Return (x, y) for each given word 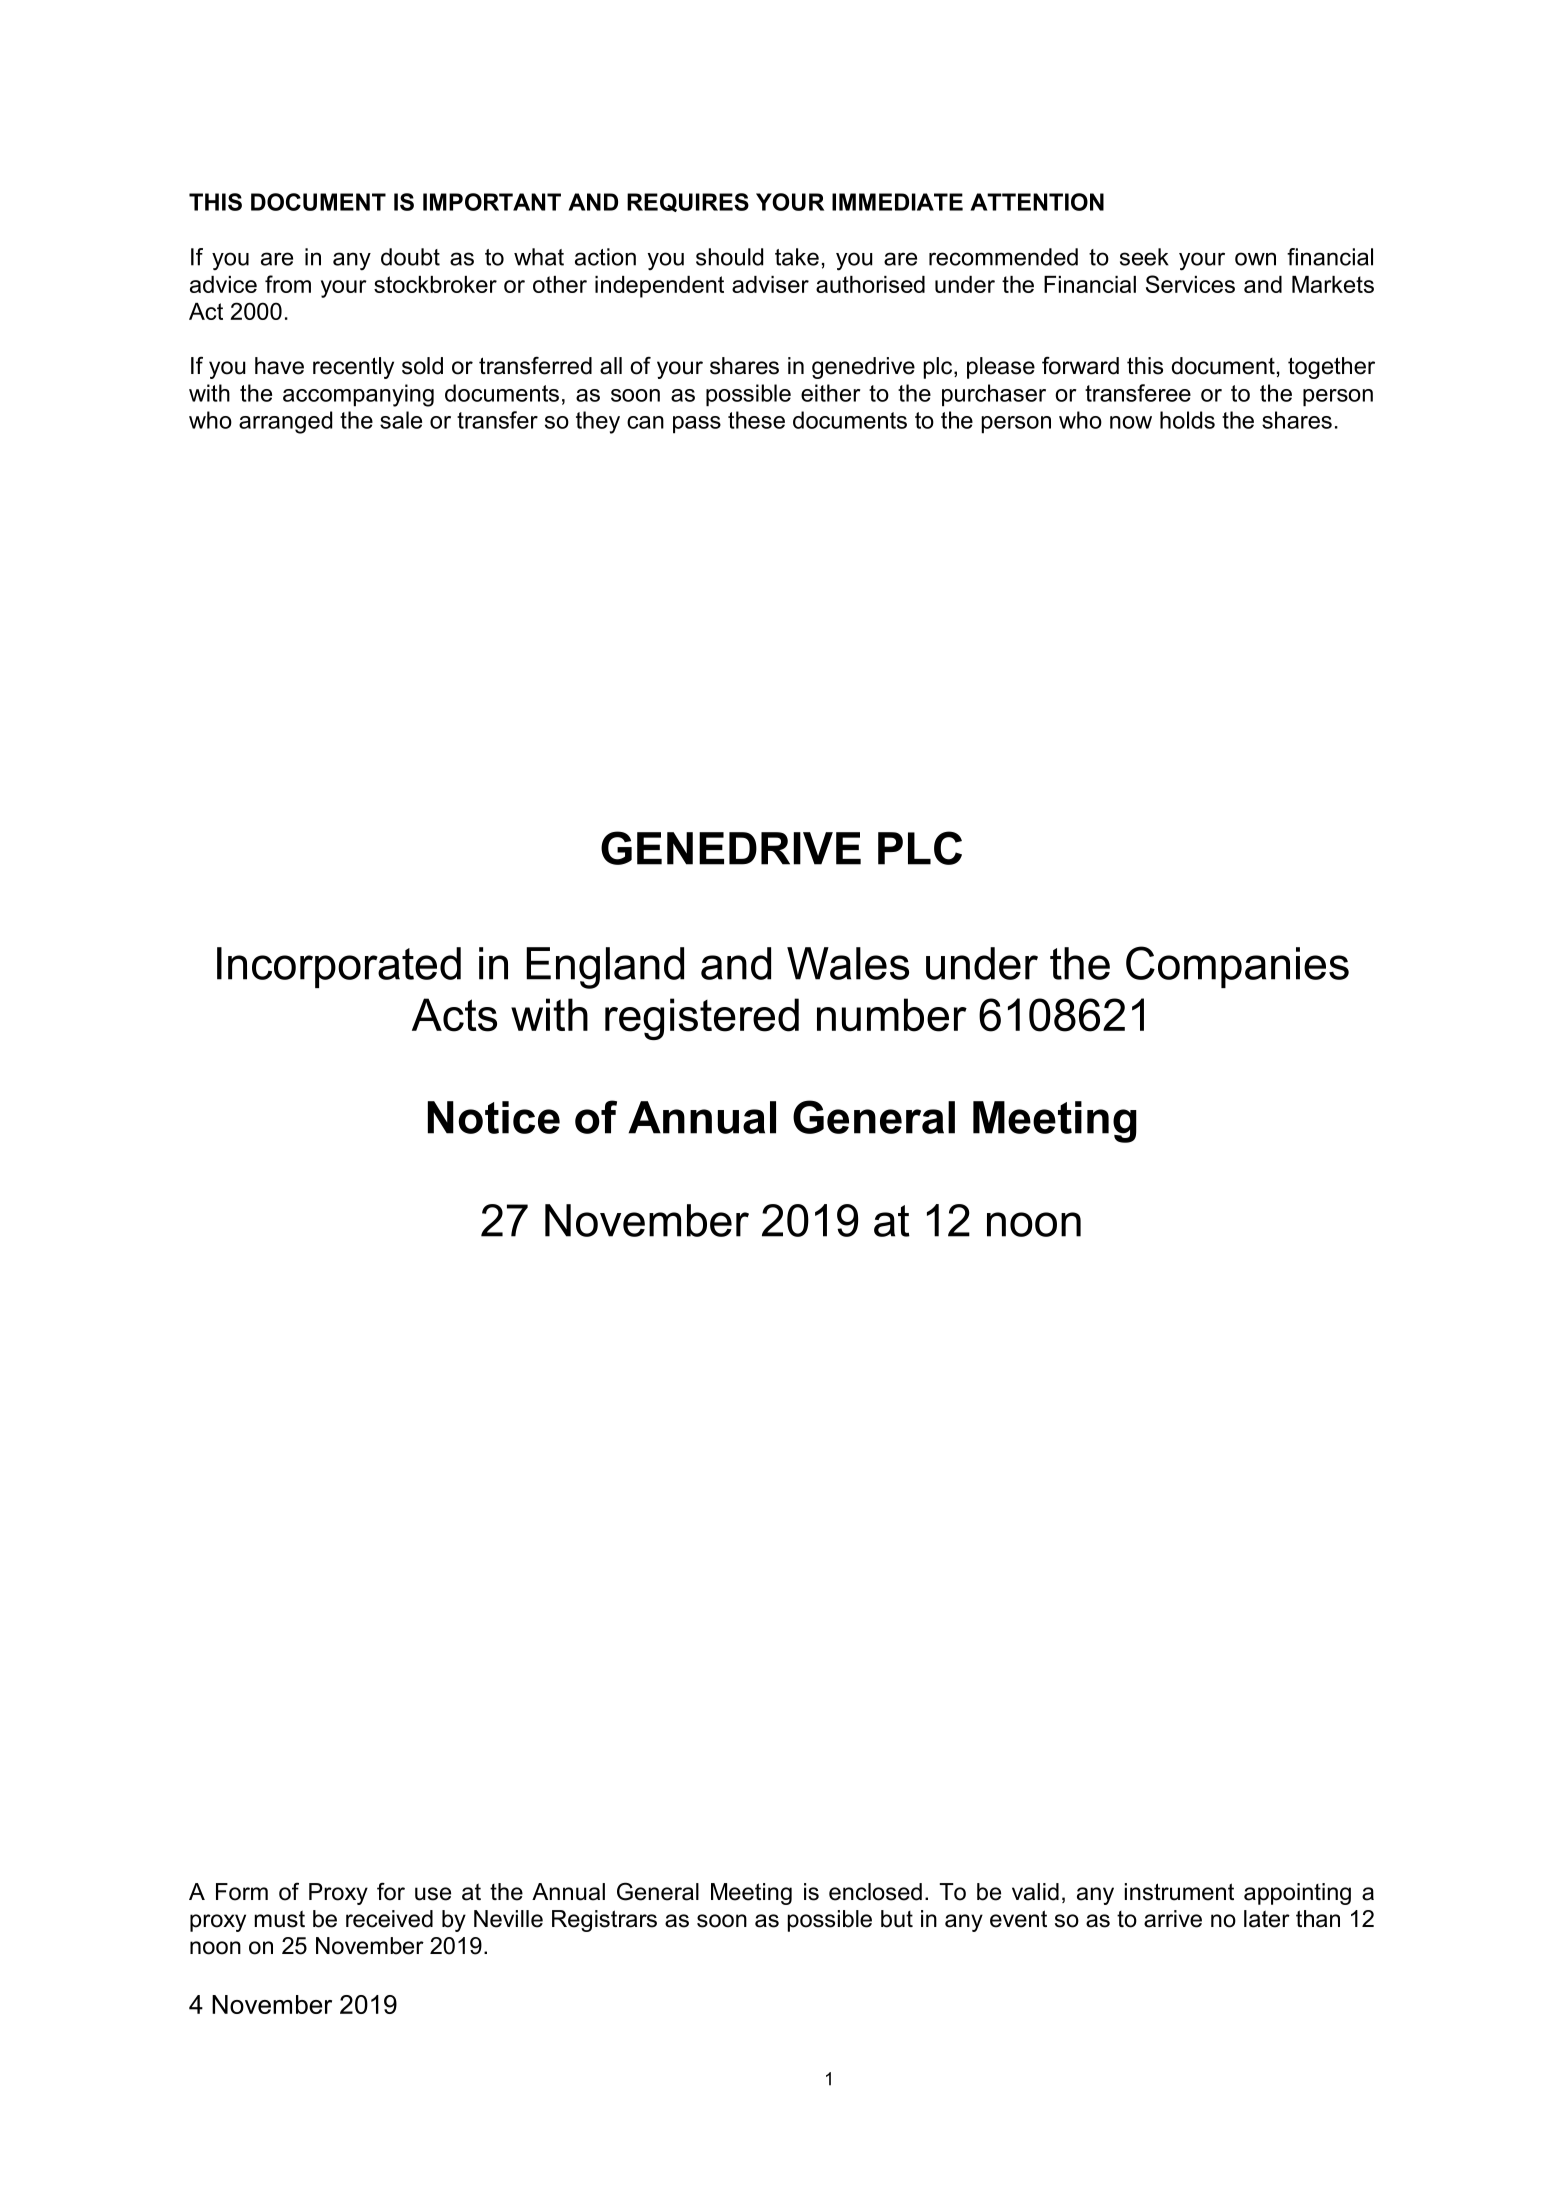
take (797, 257)
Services (1190, 284)
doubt (410, 257)
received (389, 1919)
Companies (1237, 967)
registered (702, 1019)
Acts (454, 1015)
